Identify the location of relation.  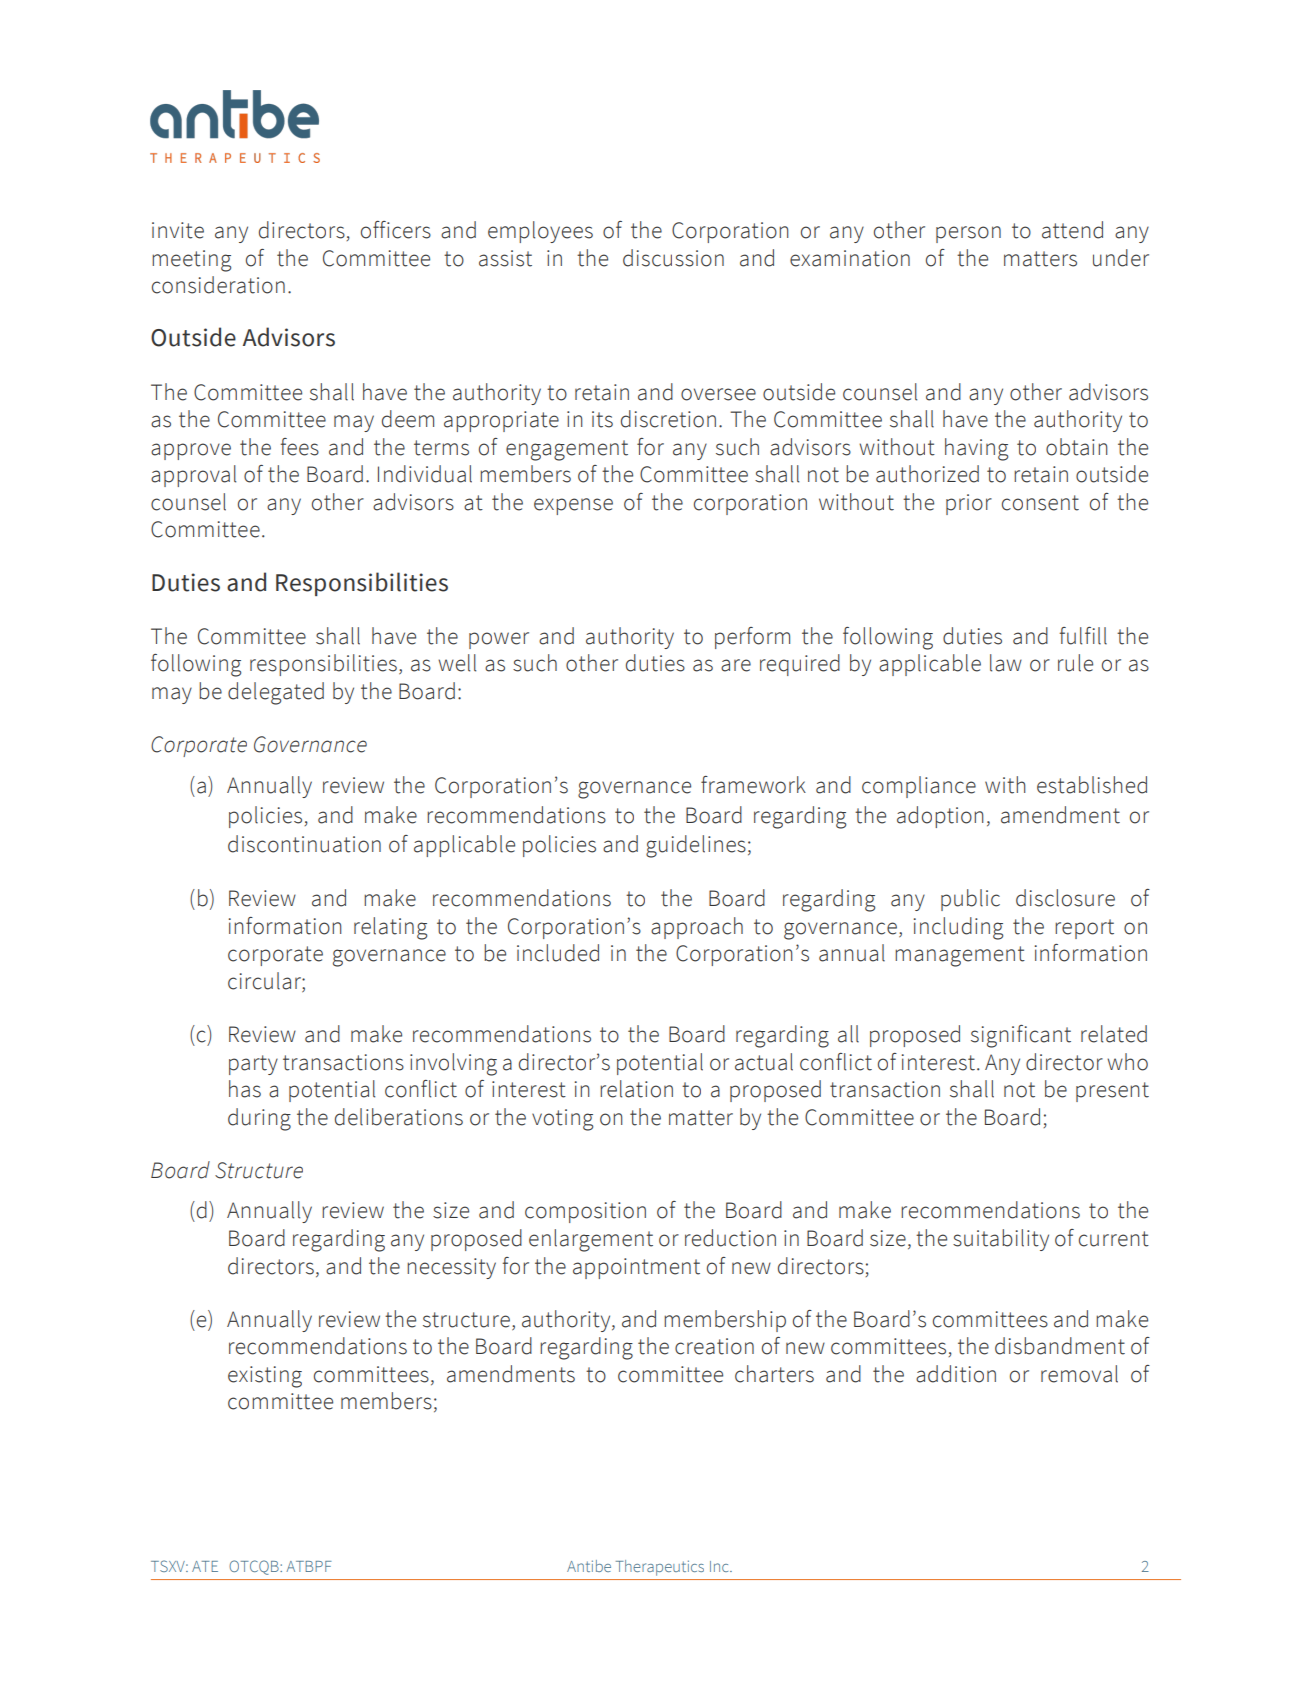
(636, 1089).
